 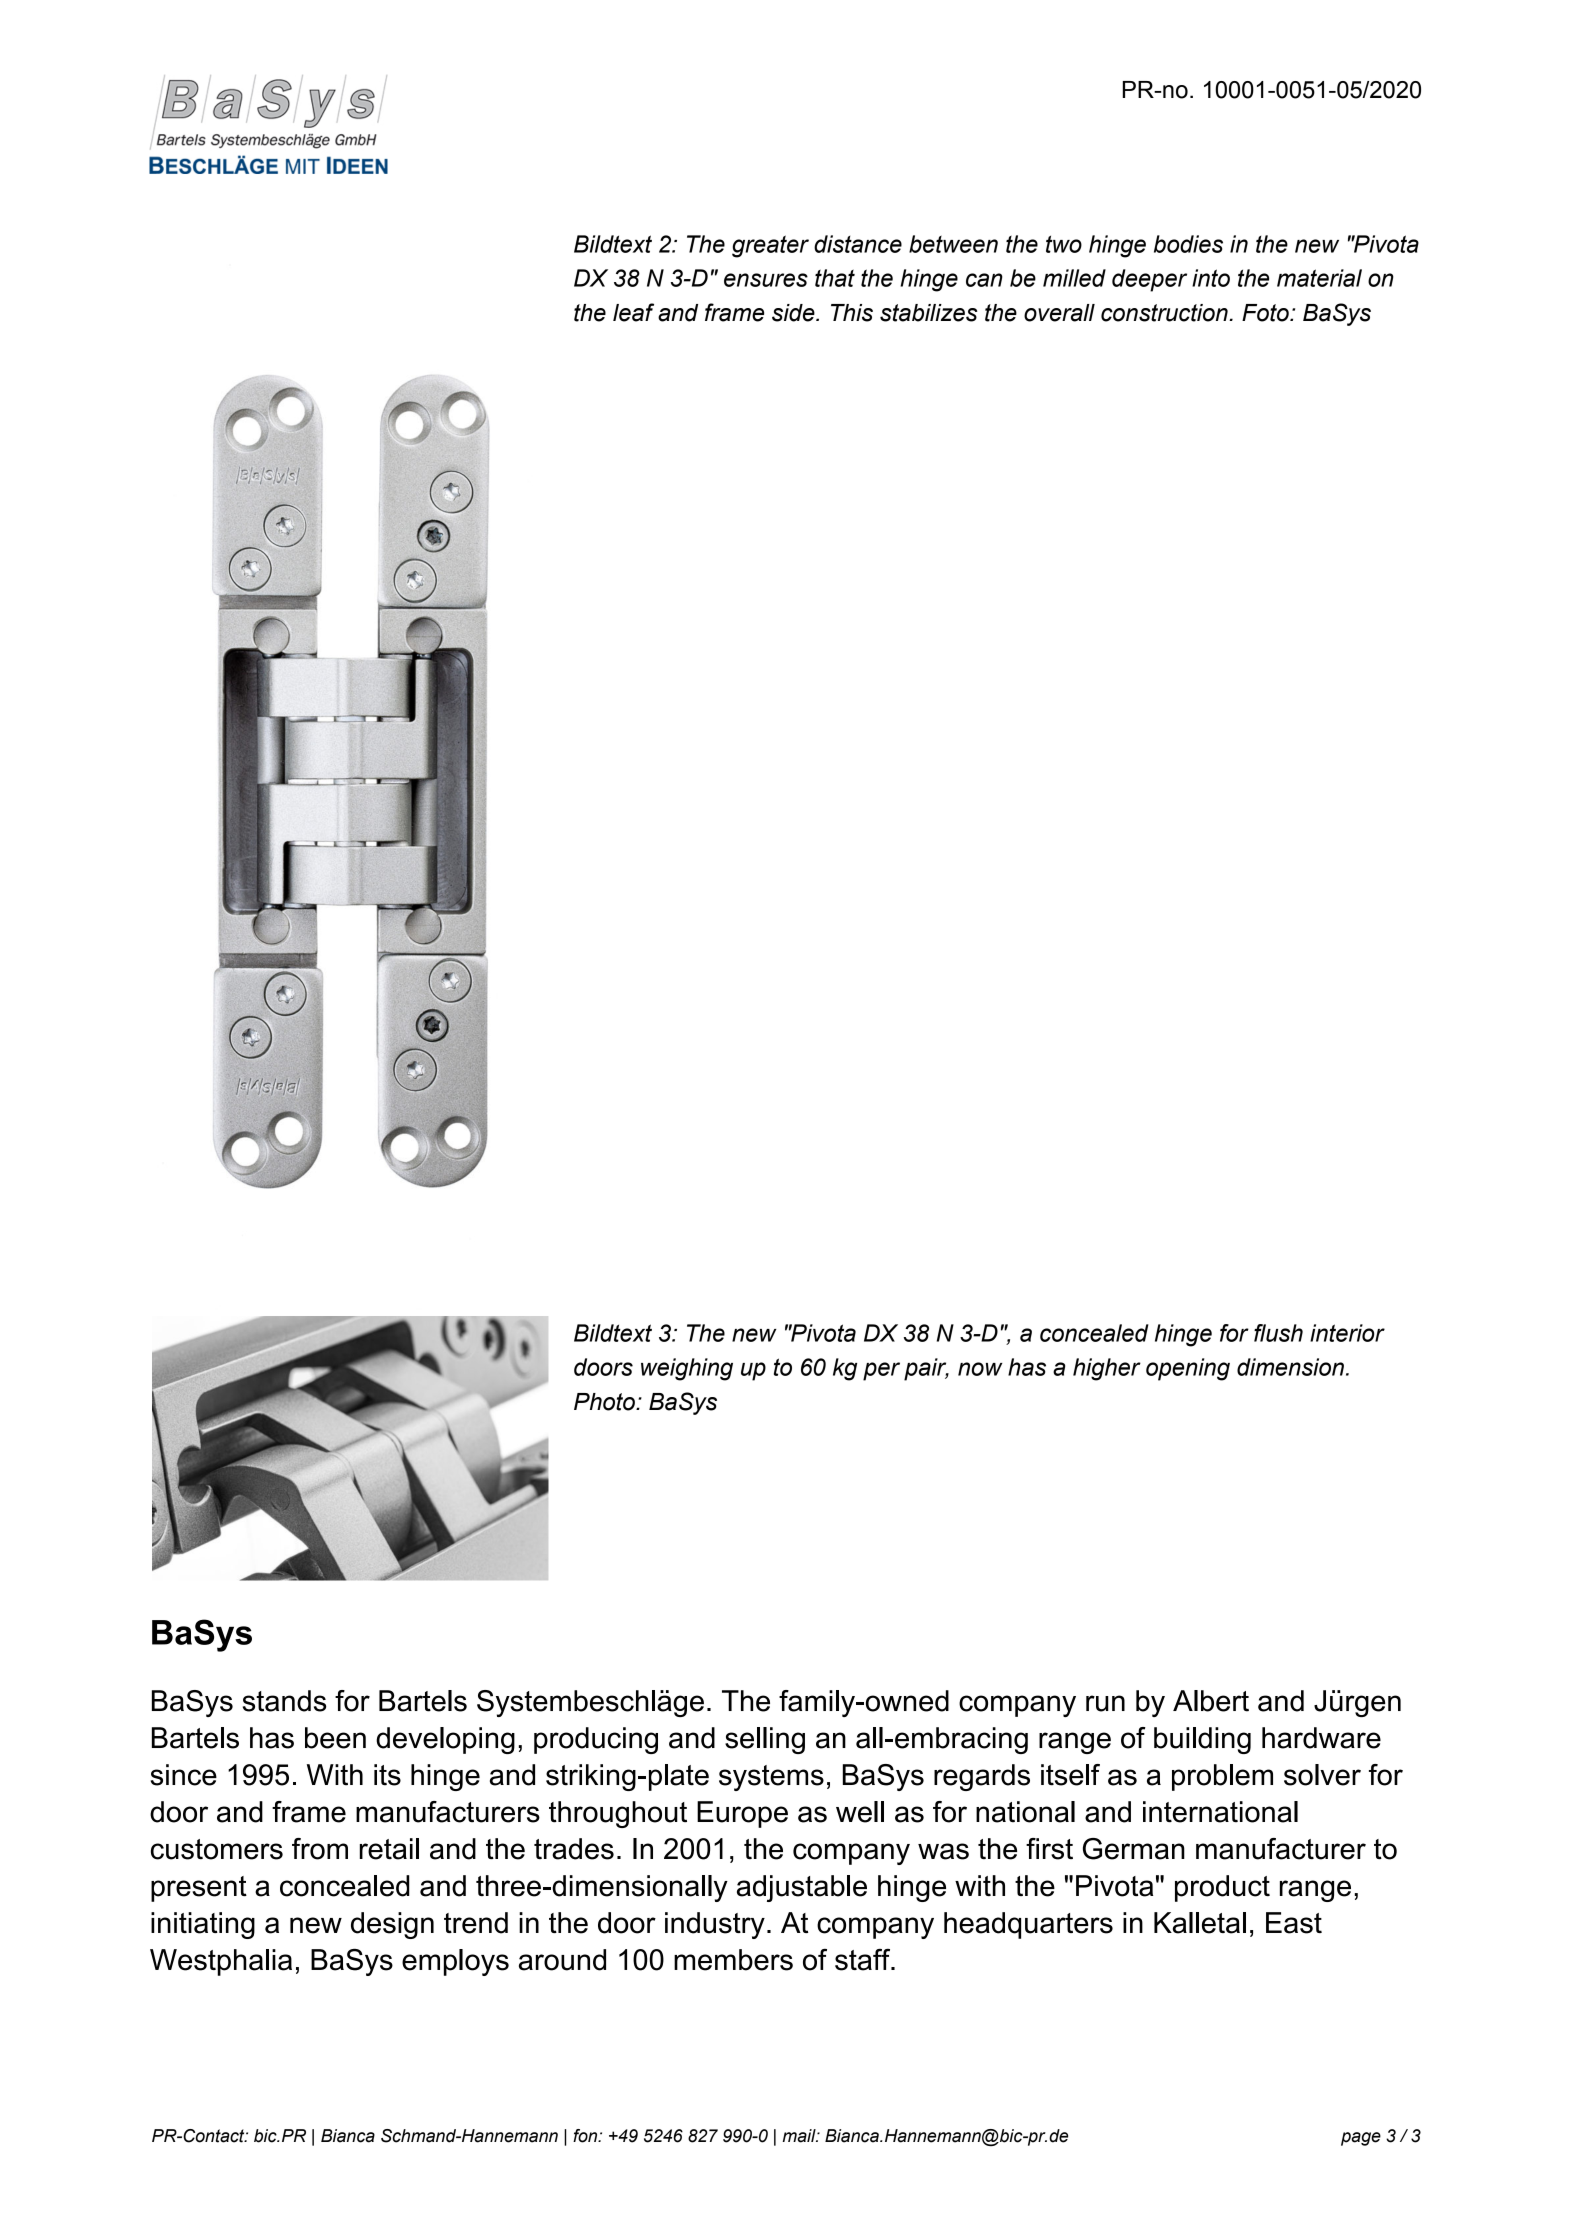 I want to click on stands, so click(x=284, y=1701).
